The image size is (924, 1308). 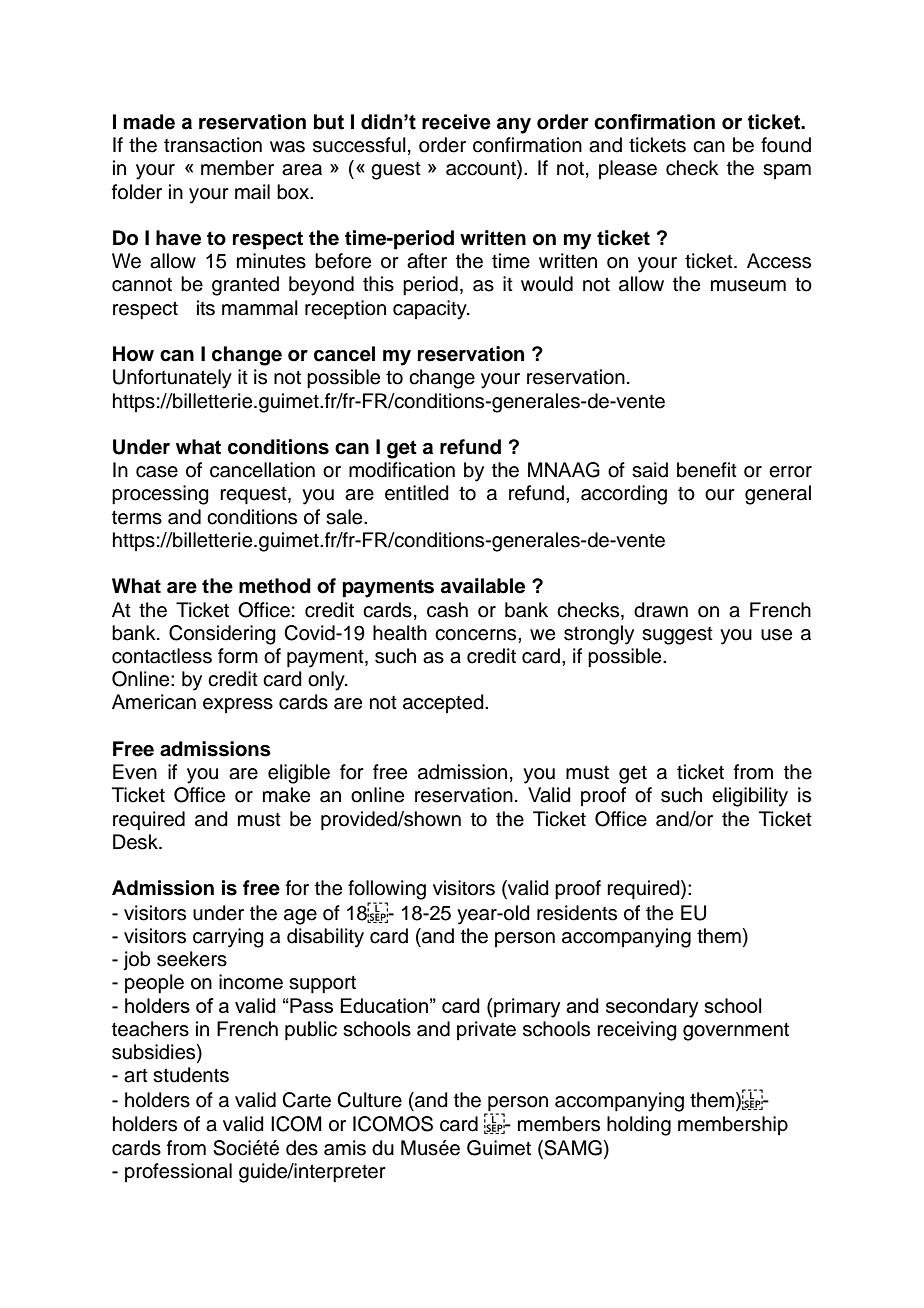 I want to click on carrying, so click(x=228, y=938).
